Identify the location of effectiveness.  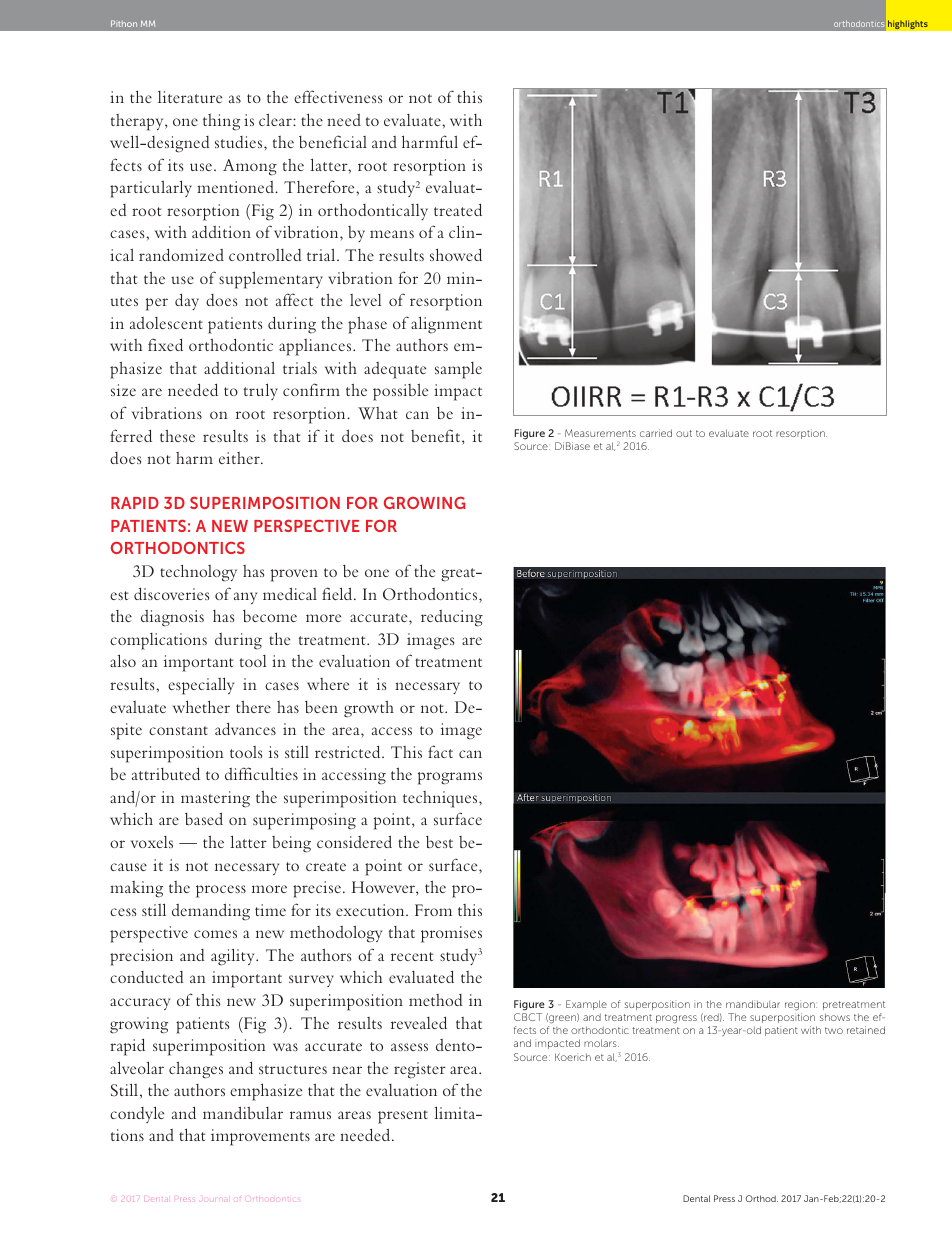
(338, 96).
